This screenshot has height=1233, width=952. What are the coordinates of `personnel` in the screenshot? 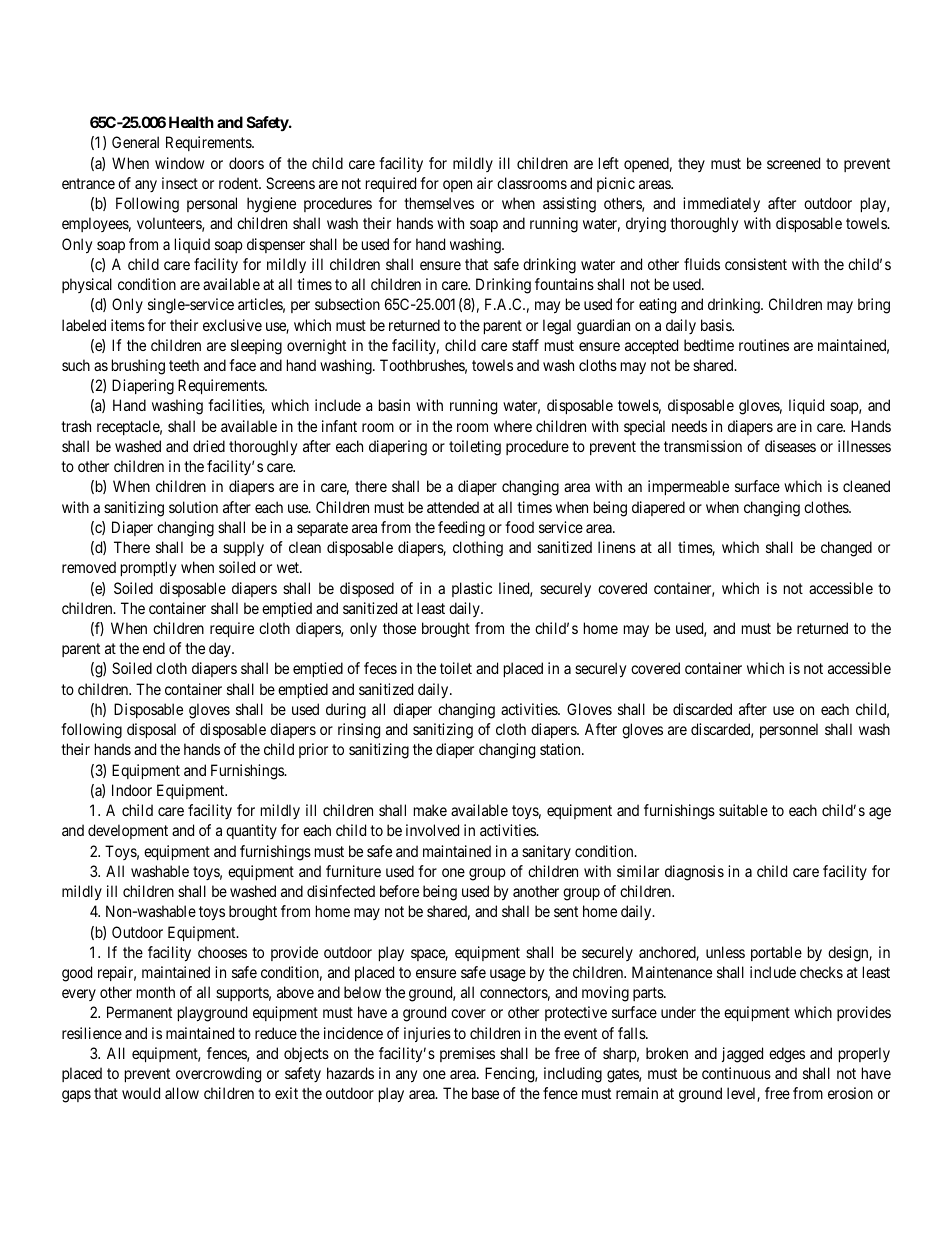 It's located at (789, 730).
